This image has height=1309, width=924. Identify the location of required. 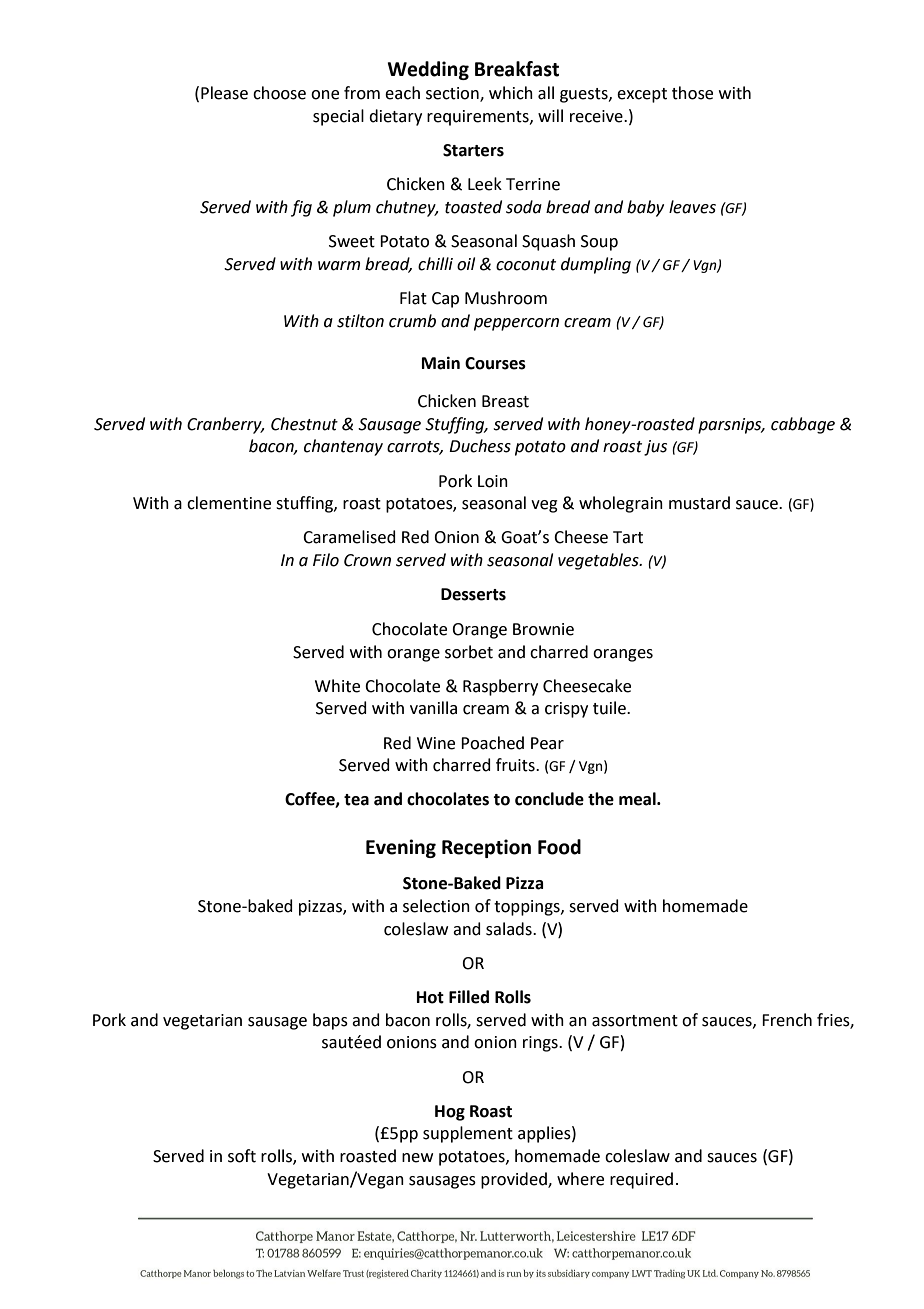
(641, 1180).
